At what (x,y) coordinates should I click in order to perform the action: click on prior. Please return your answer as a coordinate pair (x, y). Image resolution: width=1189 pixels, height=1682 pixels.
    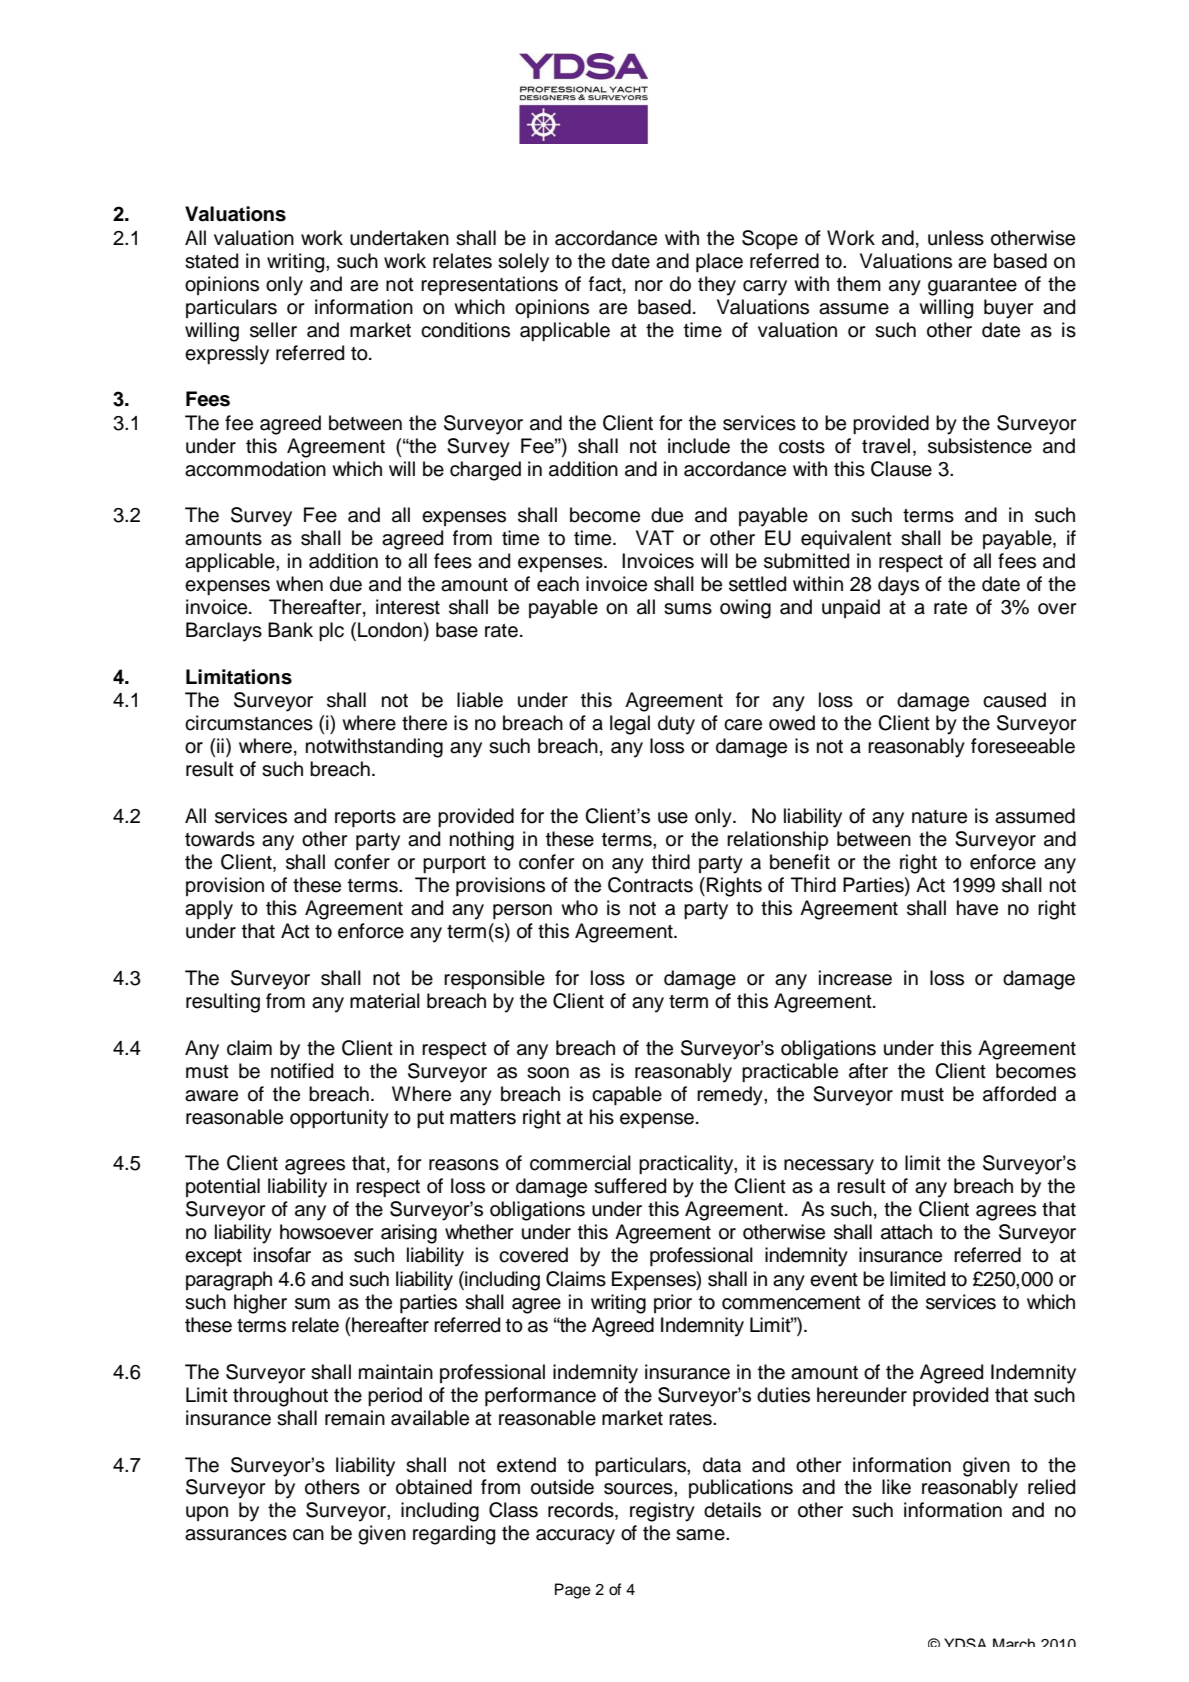
    Looking at the image, I should click on (673, 1303).
